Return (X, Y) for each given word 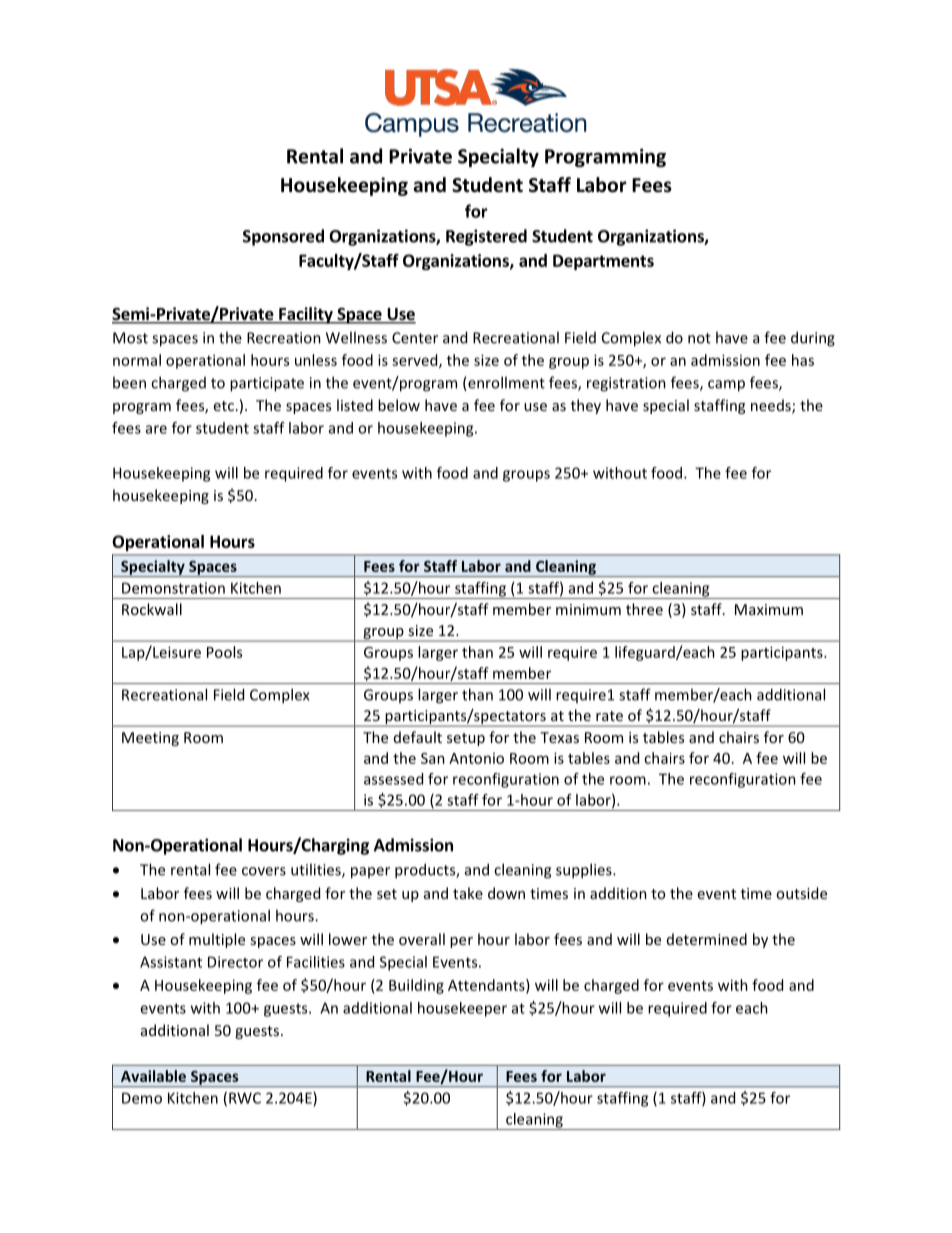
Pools (224, 652)
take (468, 893)
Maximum (769, 609)
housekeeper (462, 1009)
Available (153, 1076)
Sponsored (283, 237)
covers (264, 871)
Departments (603, 262)
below (399, 405)
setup (466, 739)
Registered (486, 237)
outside (801, 893)
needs (772, 406)
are (156, 429)
